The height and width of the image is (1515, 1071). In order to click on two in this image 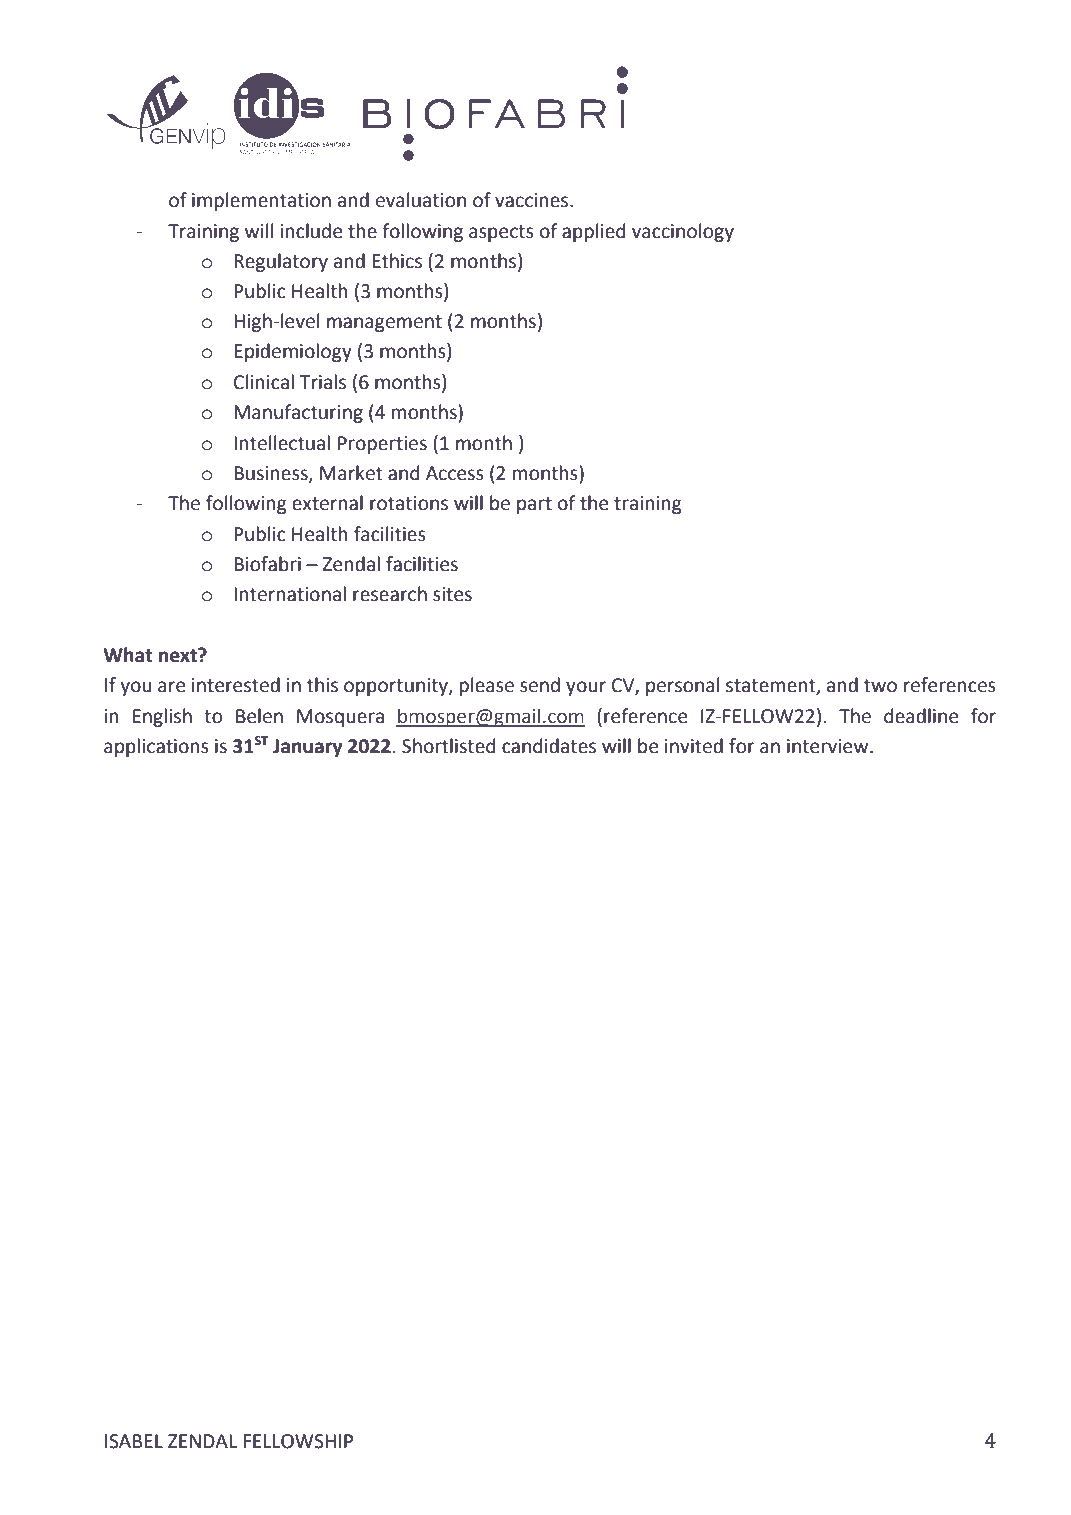, I will do `click(880, 686)`.
